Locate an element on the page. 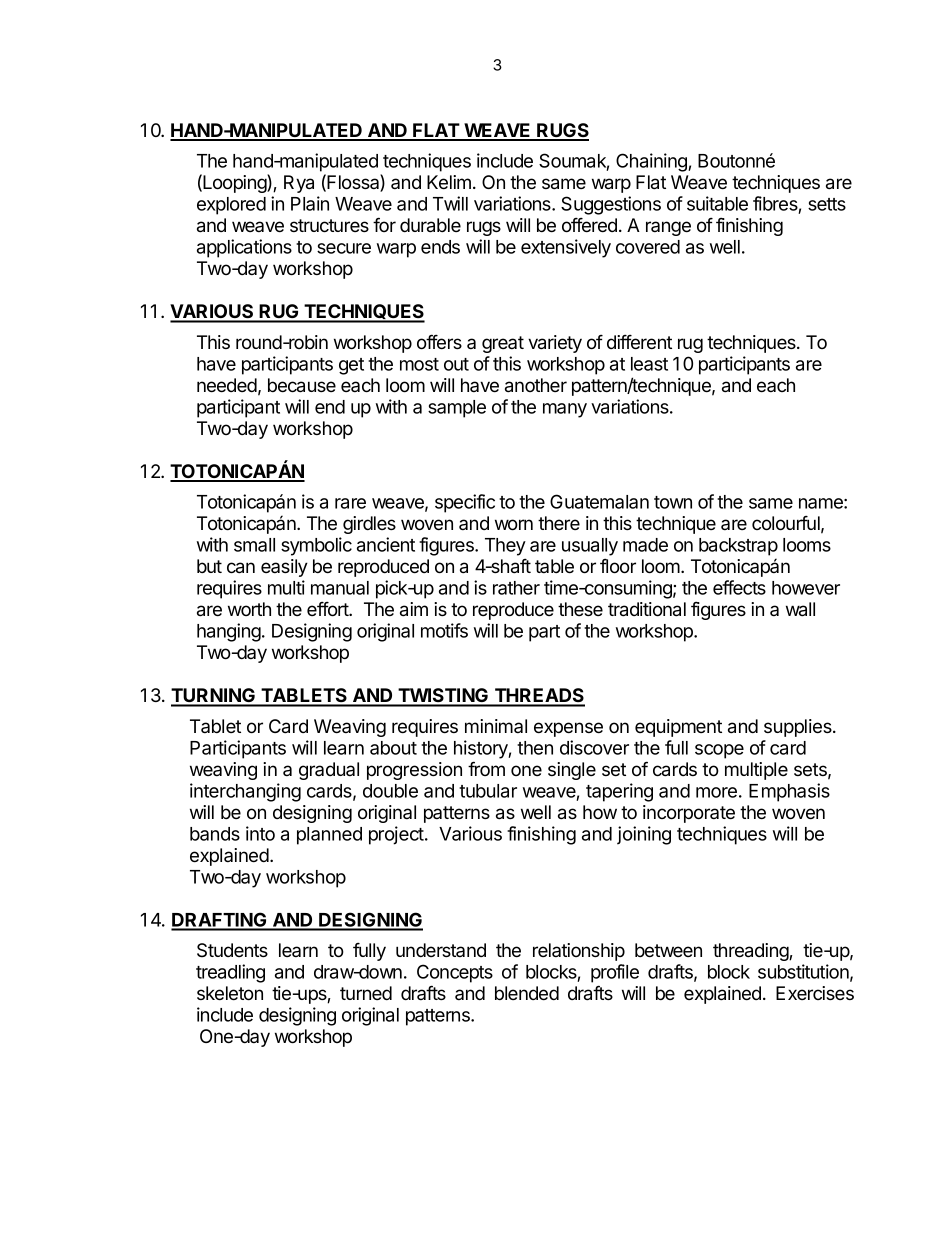  into is located at coordinates (260, 833).
